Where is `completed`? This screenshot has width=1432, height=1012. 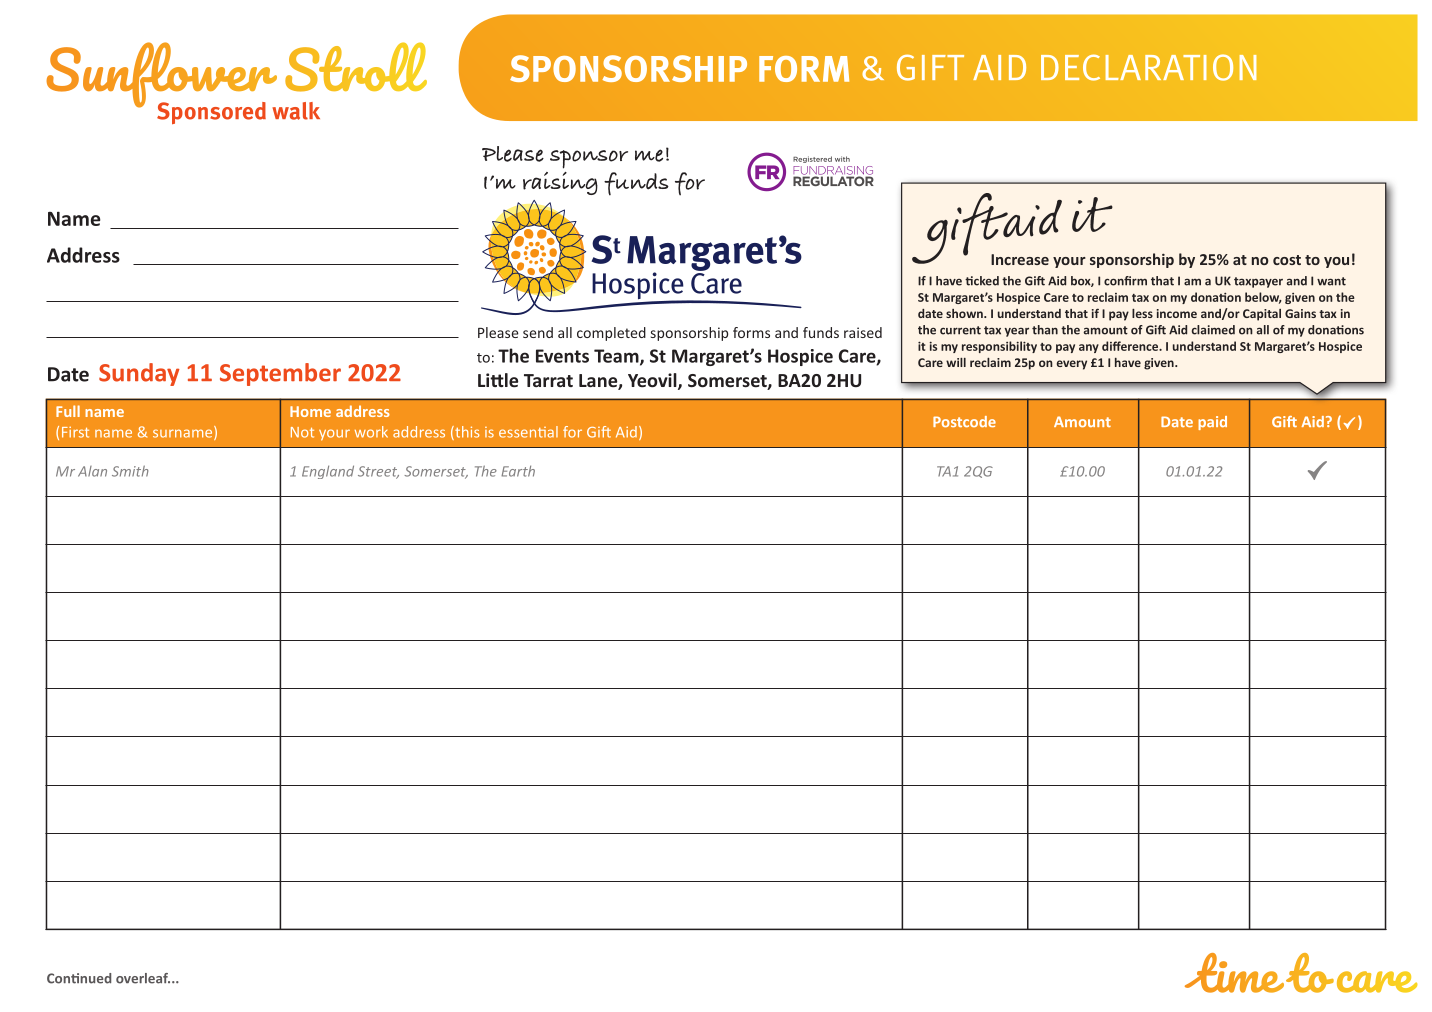 completed is located at coordinates (611, 334).
